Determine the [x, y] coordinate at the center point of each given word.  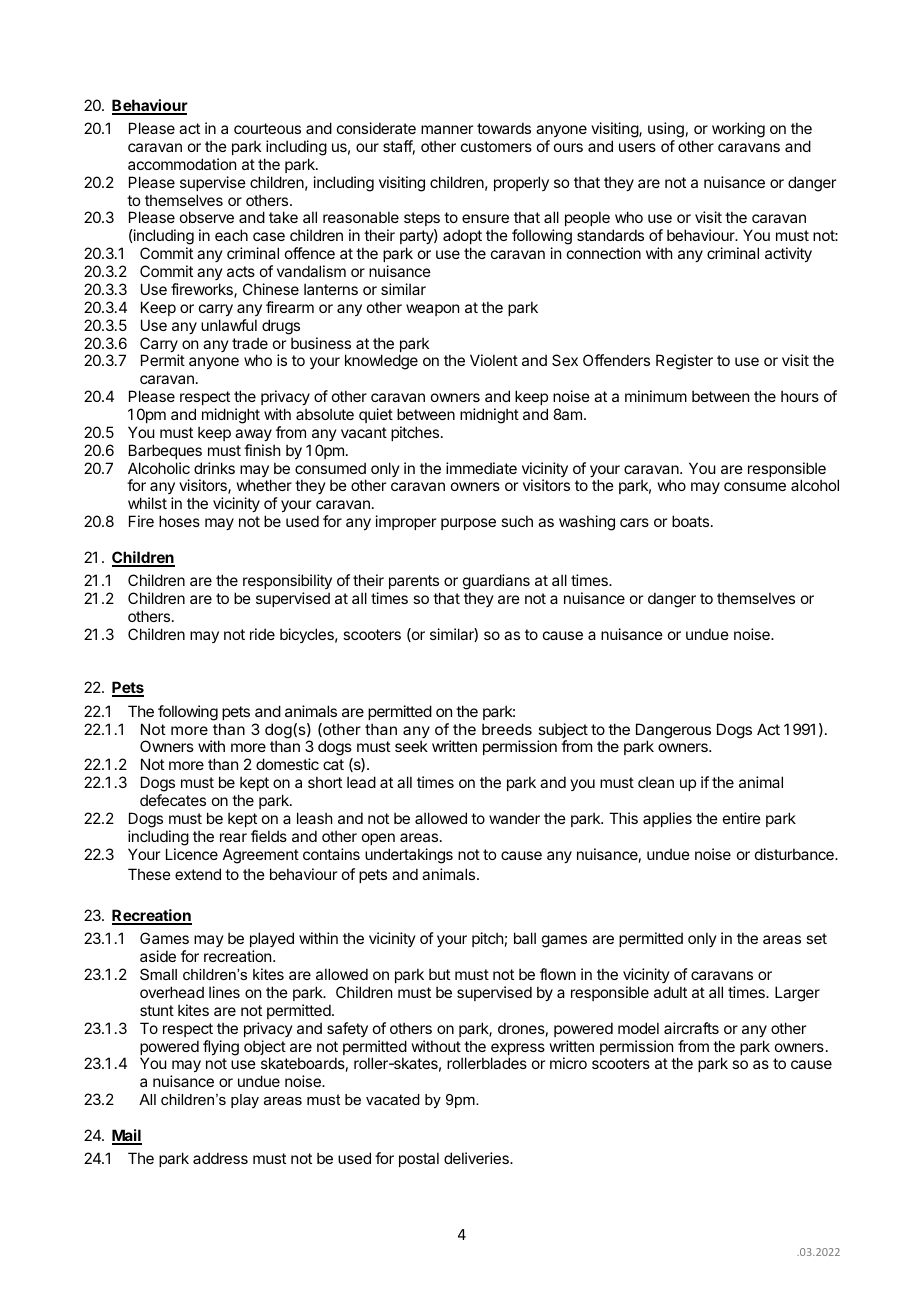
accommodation [182, 164]
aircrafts [691, 1028]
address [220, 1158]
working [738, 130]
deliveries [477, 1158]
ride [262, 634]
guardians [496, 582]
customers [496, 146]
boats [690, 521]
